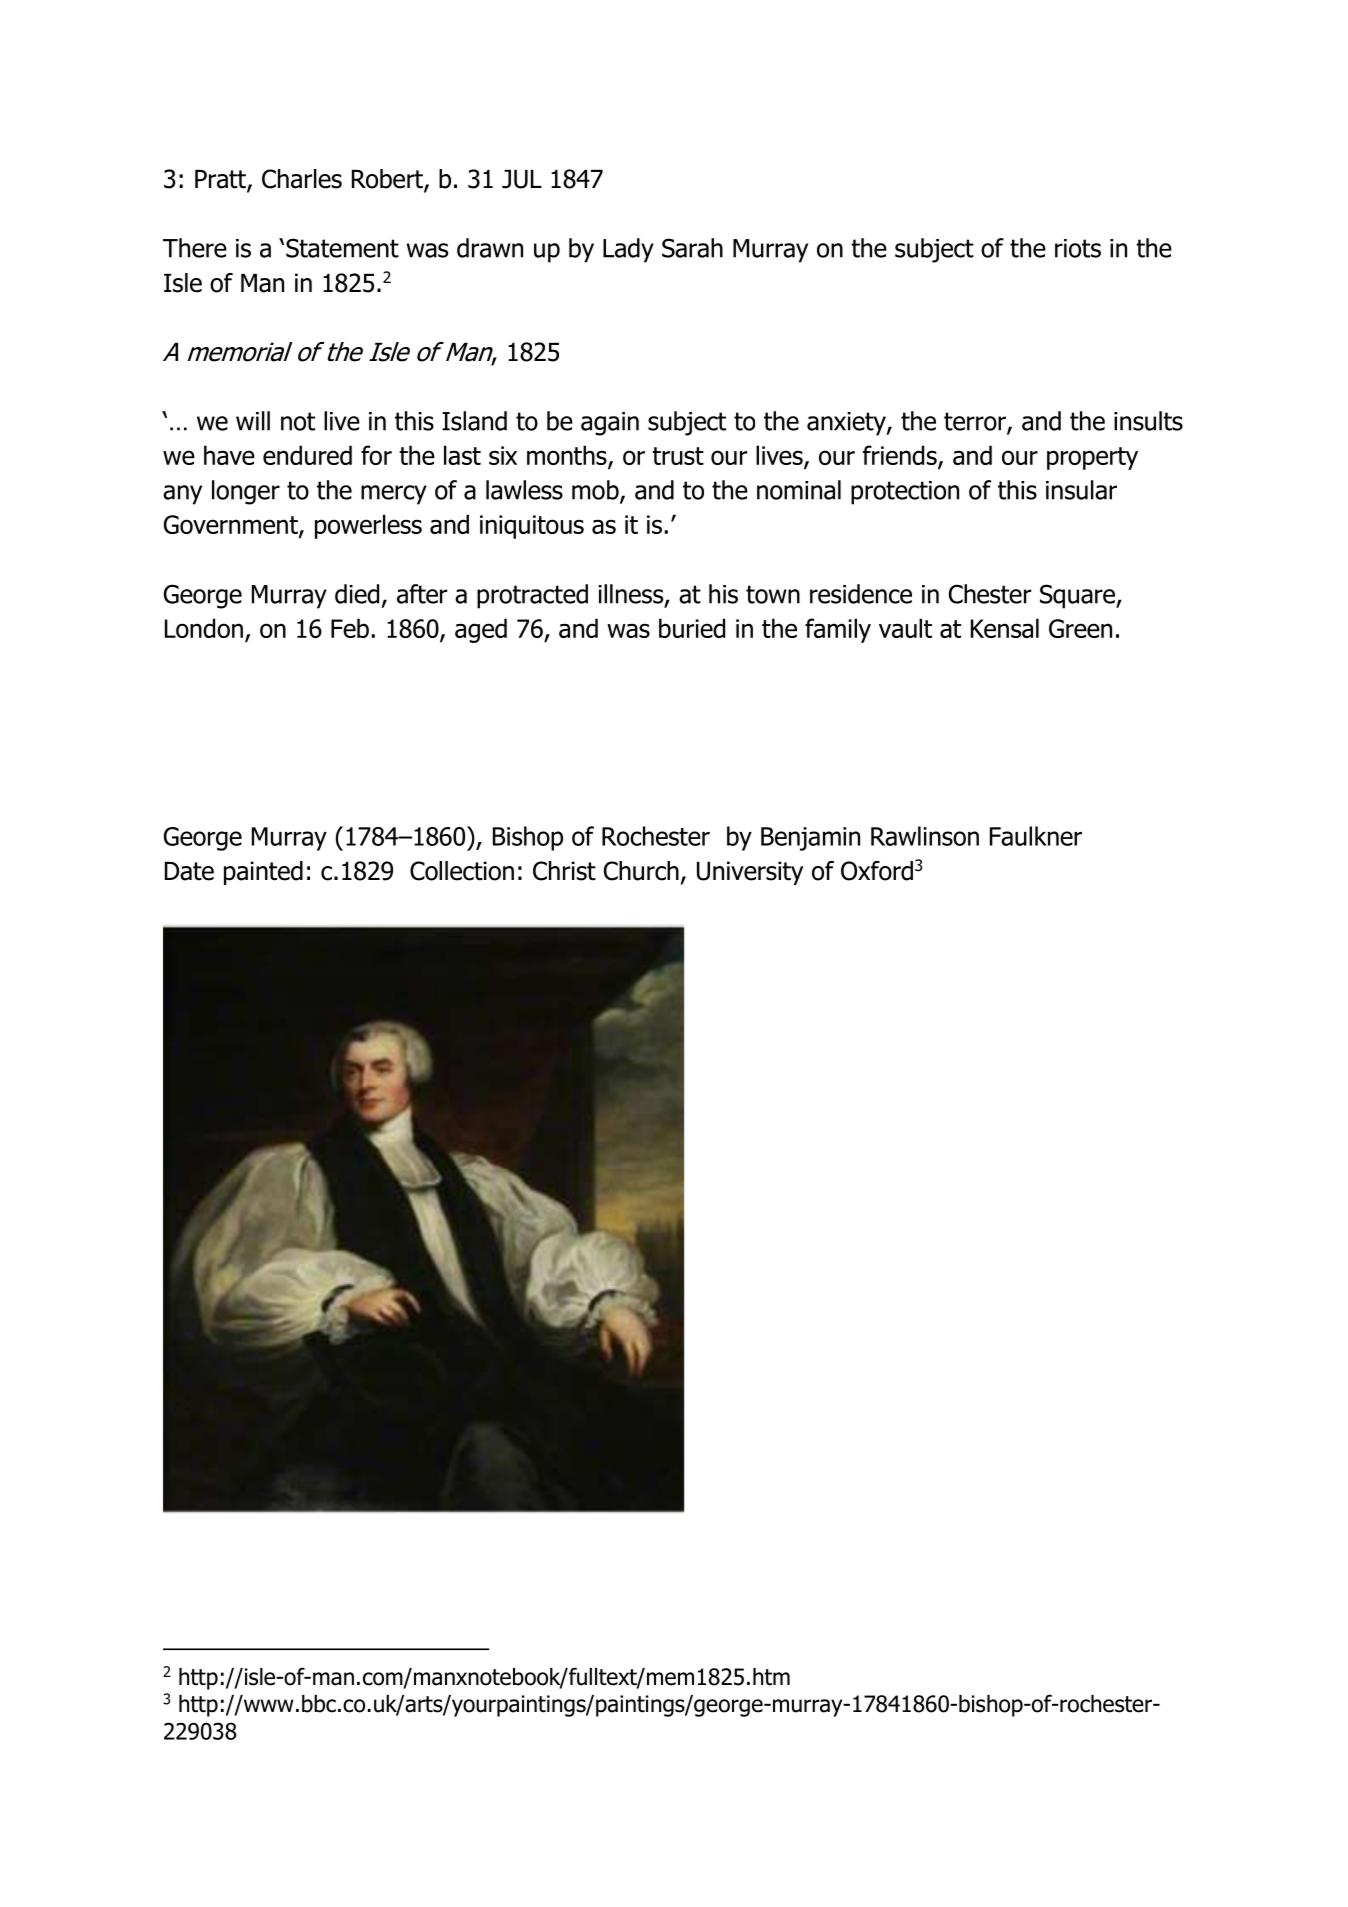 This screenshot has width=1348, height=1907. What do you see at coordinates (692, 628) in the screenshot?
I see `buried` at bounding box center [692, 628].
